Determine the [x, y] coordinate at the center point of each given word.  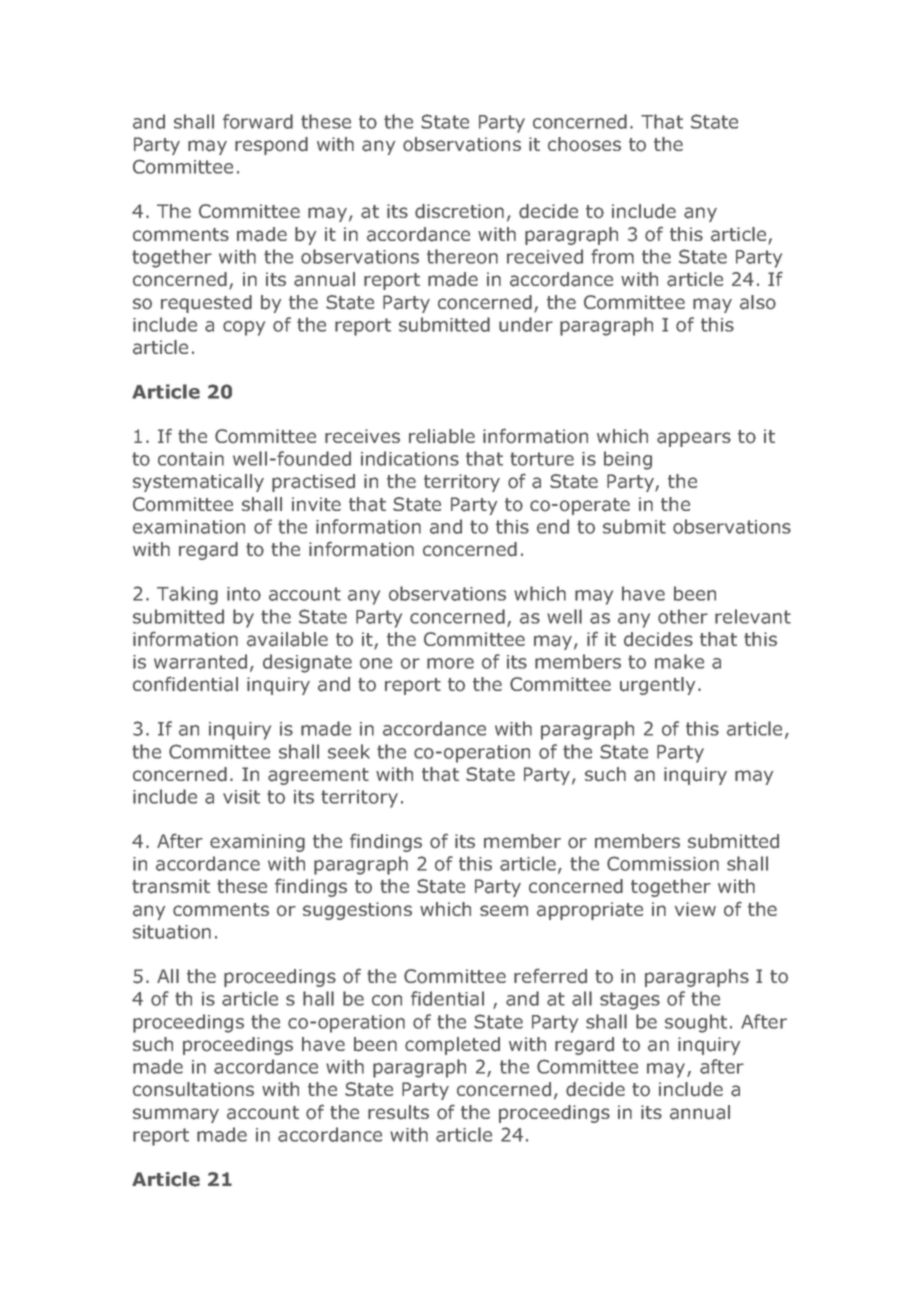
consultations [193, 1089]
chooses [584, 144]
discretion [459, 211]
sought [696, 1023]
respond [271, 146]
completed [452, 1046]
